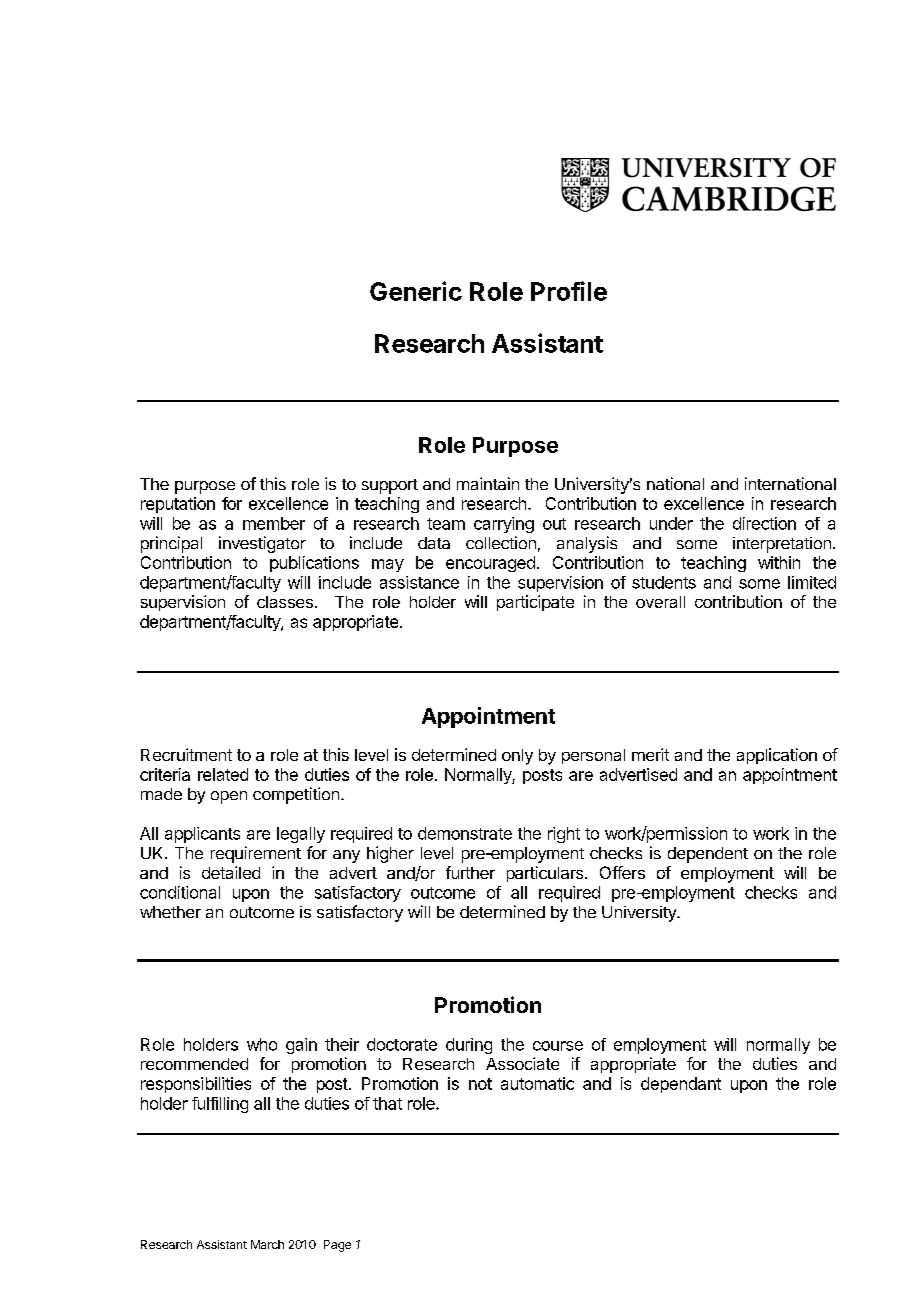 The width and height of the screenshot is (924, 1308). I want to click on Profile, so click(569, 291).
